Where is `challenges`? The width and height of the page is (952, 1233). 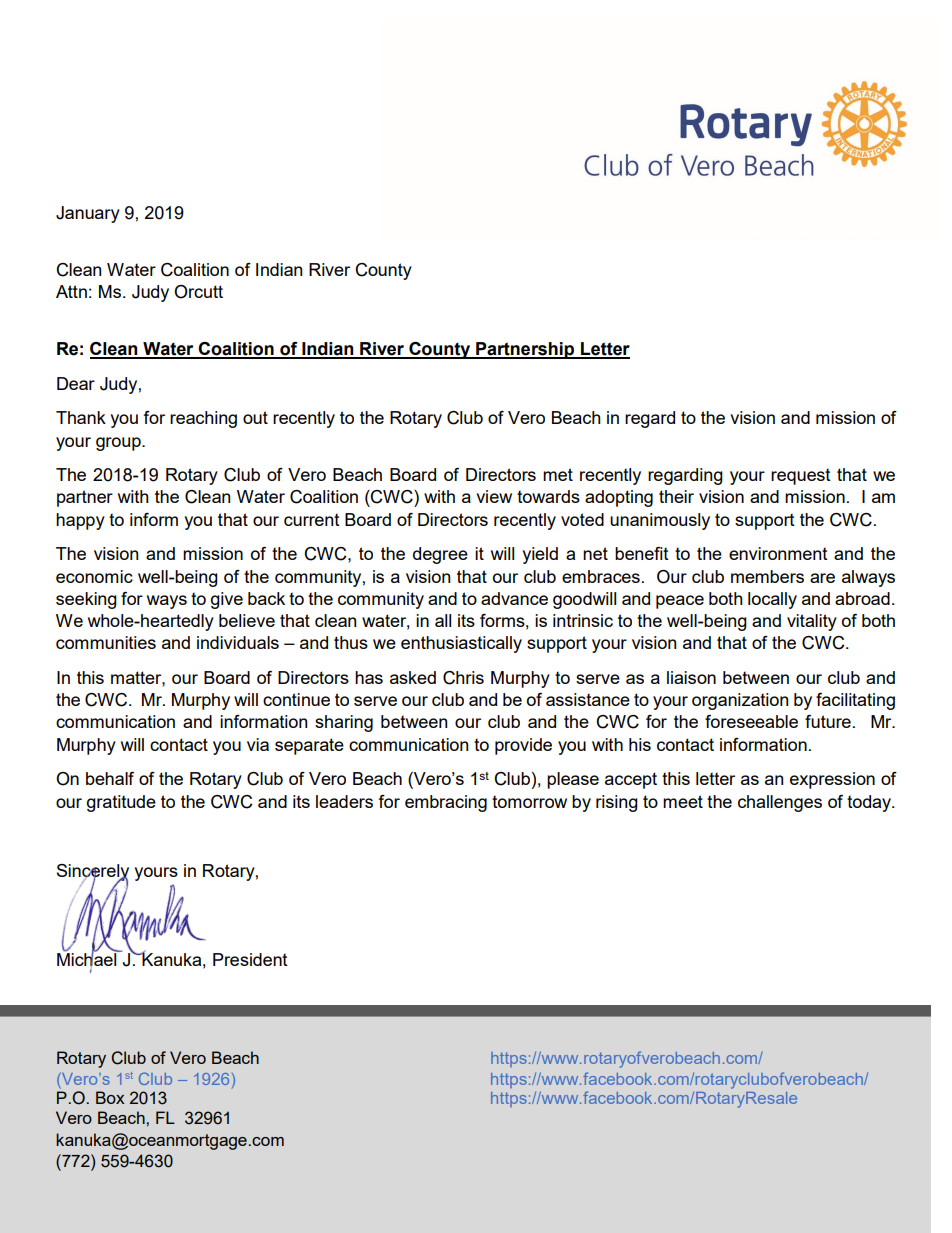 challenges is located at coordinates (780, 803).
